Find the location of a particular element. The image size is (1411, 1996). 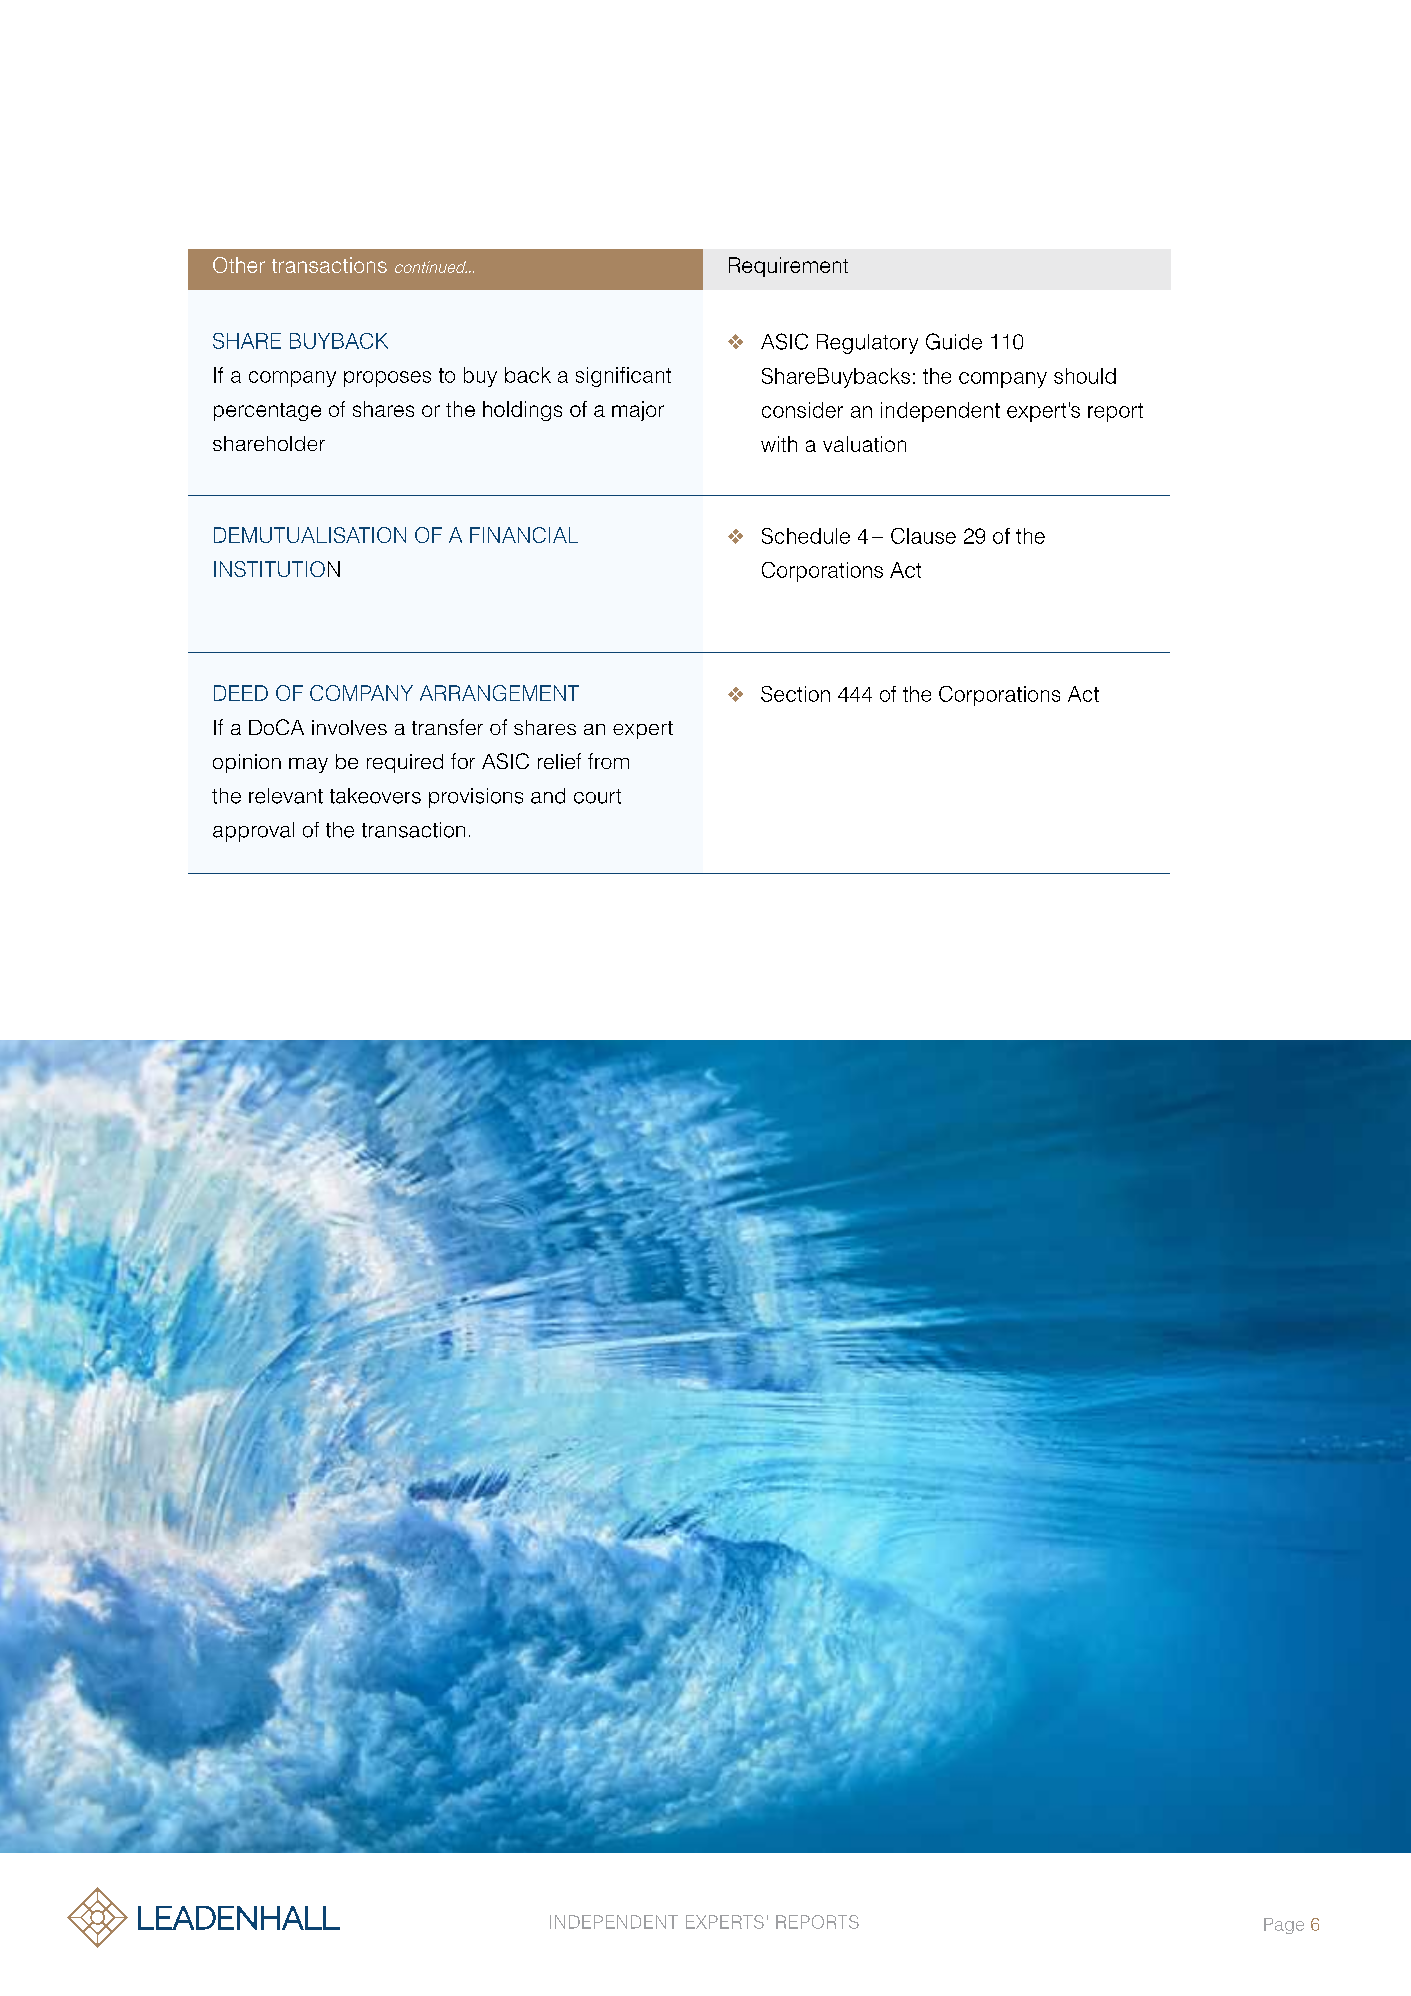

from is located at coordinates (608, 761).
